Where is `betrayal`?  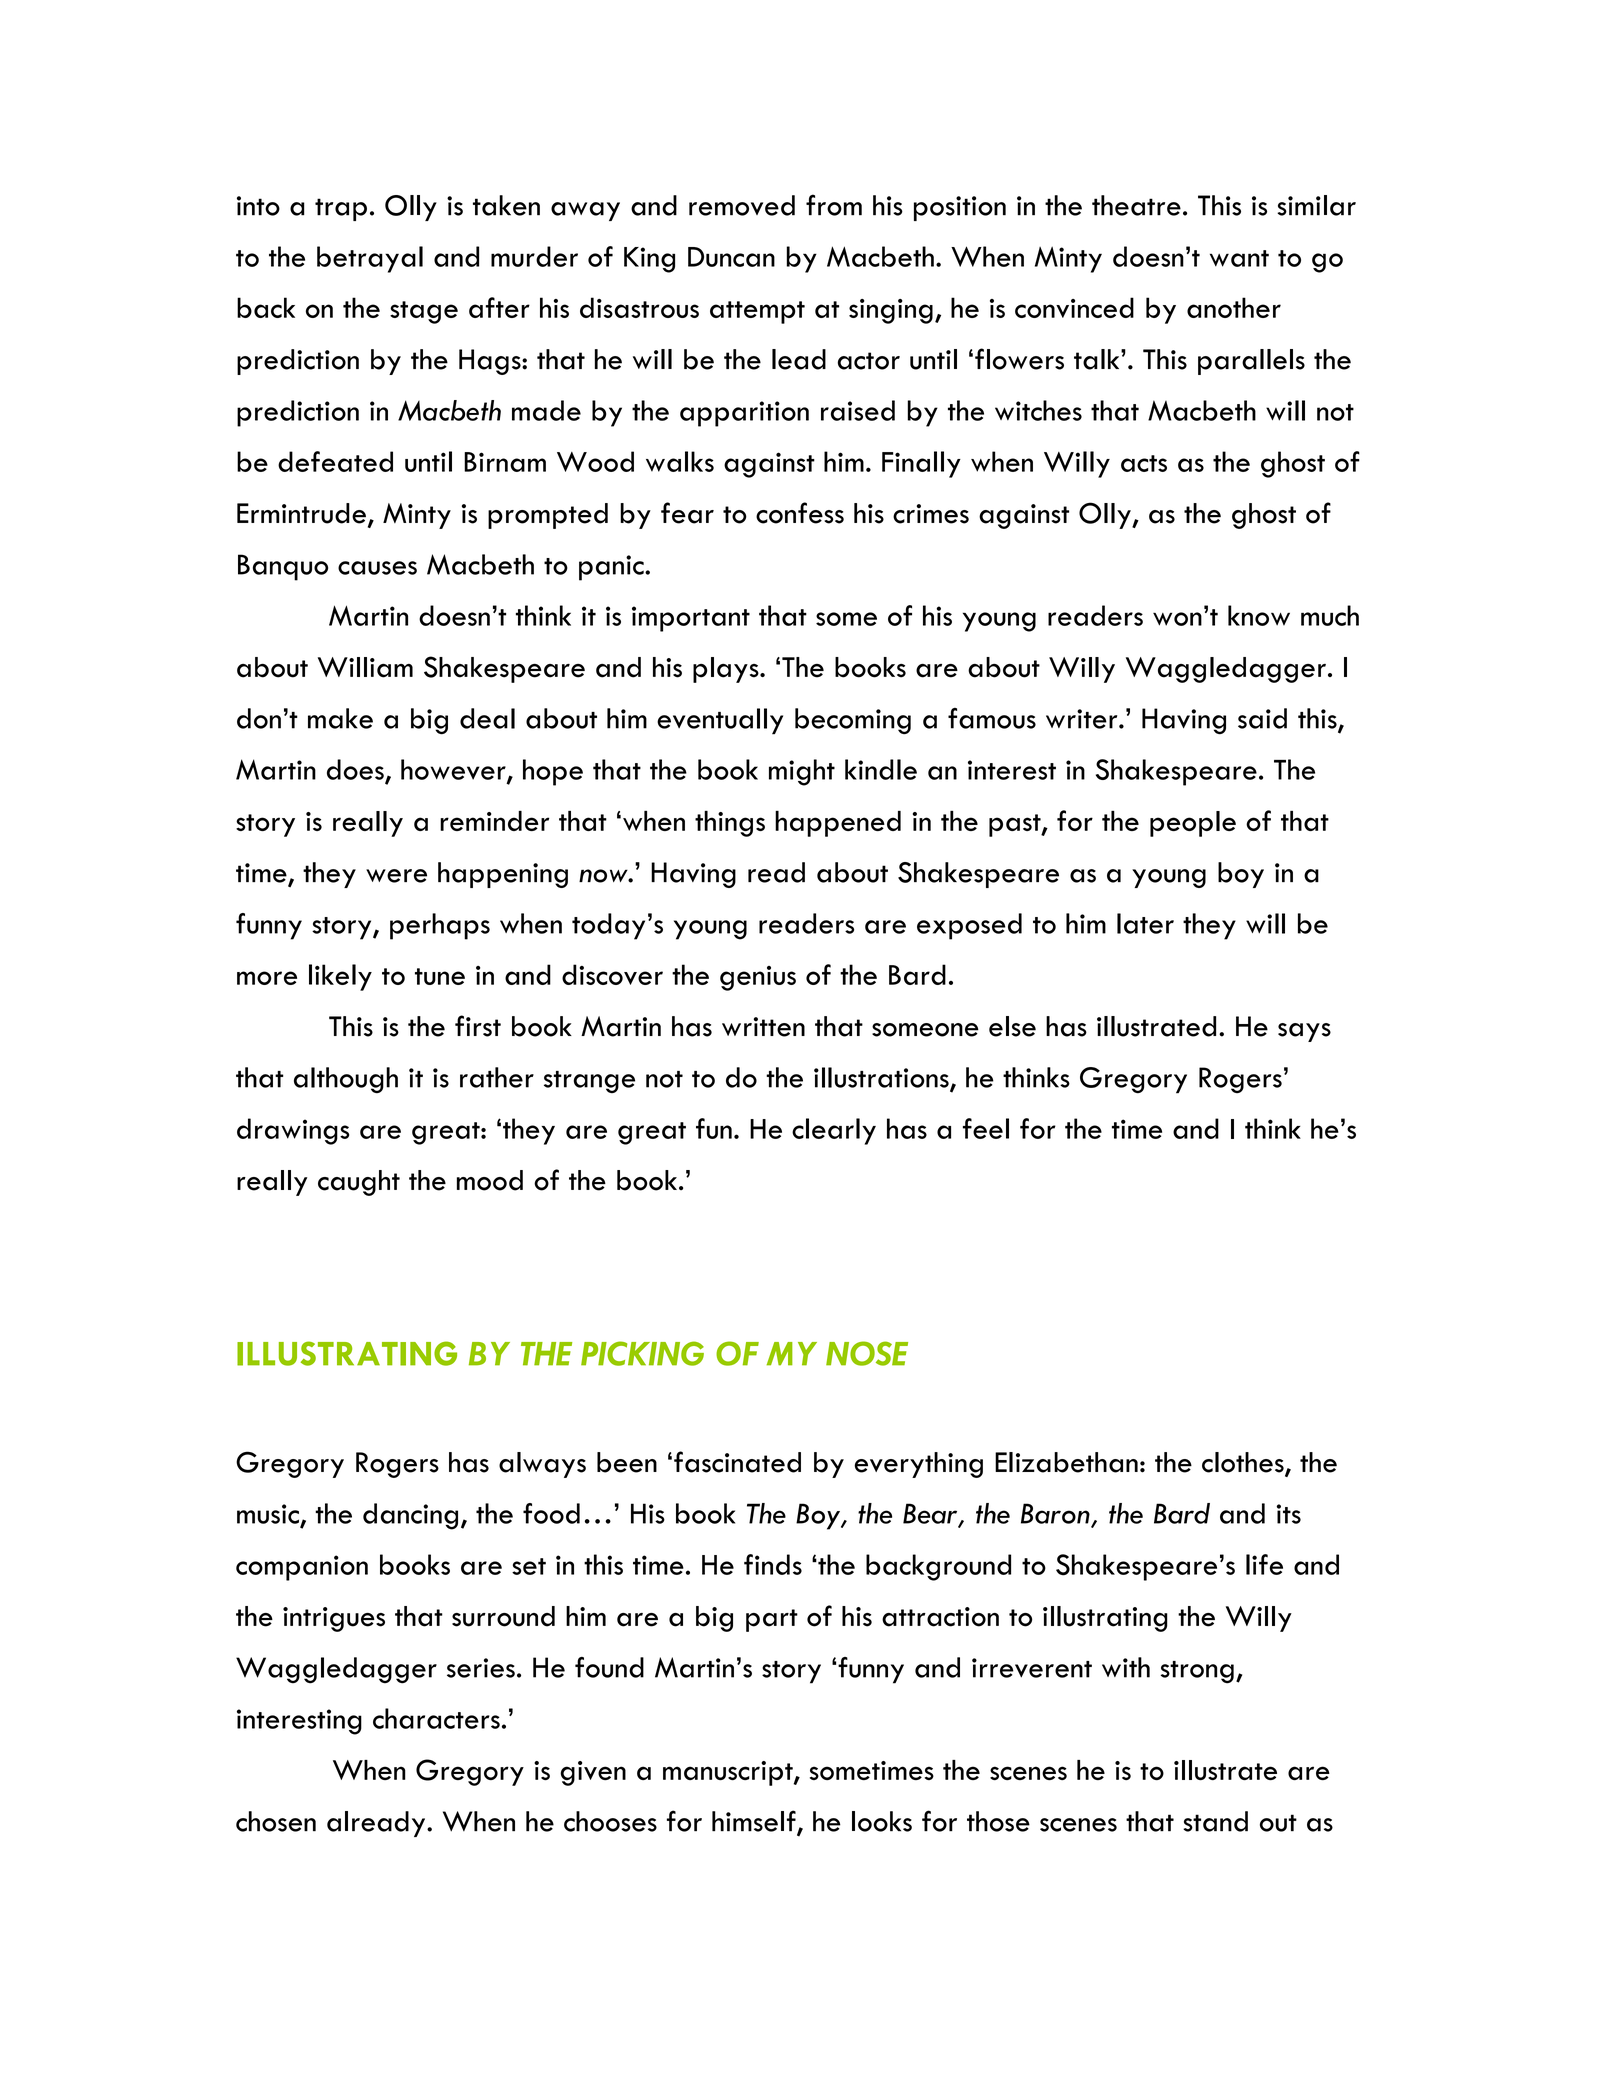
betrayal is located at coordinates (370, 259).
